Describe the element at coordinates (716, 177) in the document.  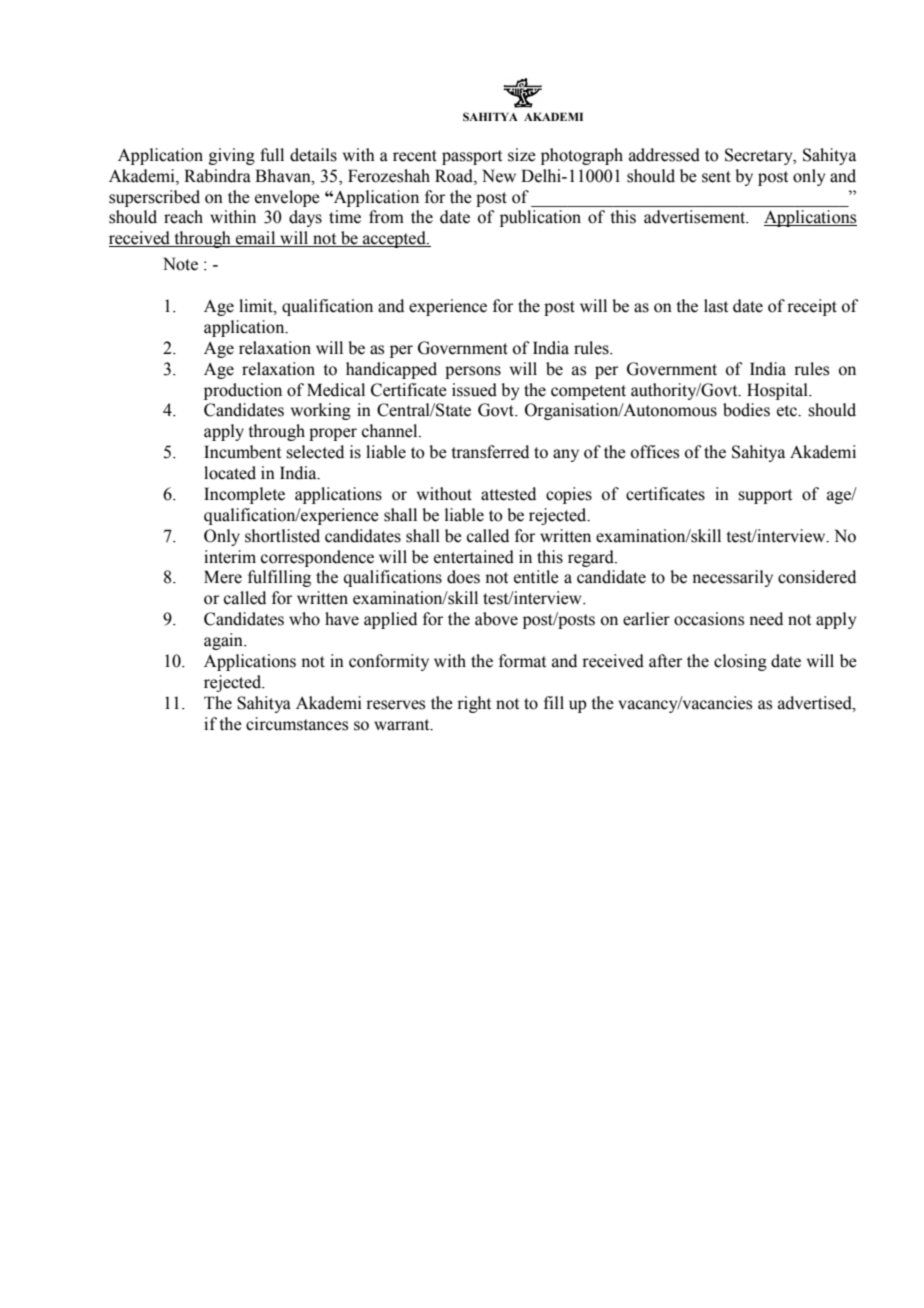
I see `sent` at that location.
